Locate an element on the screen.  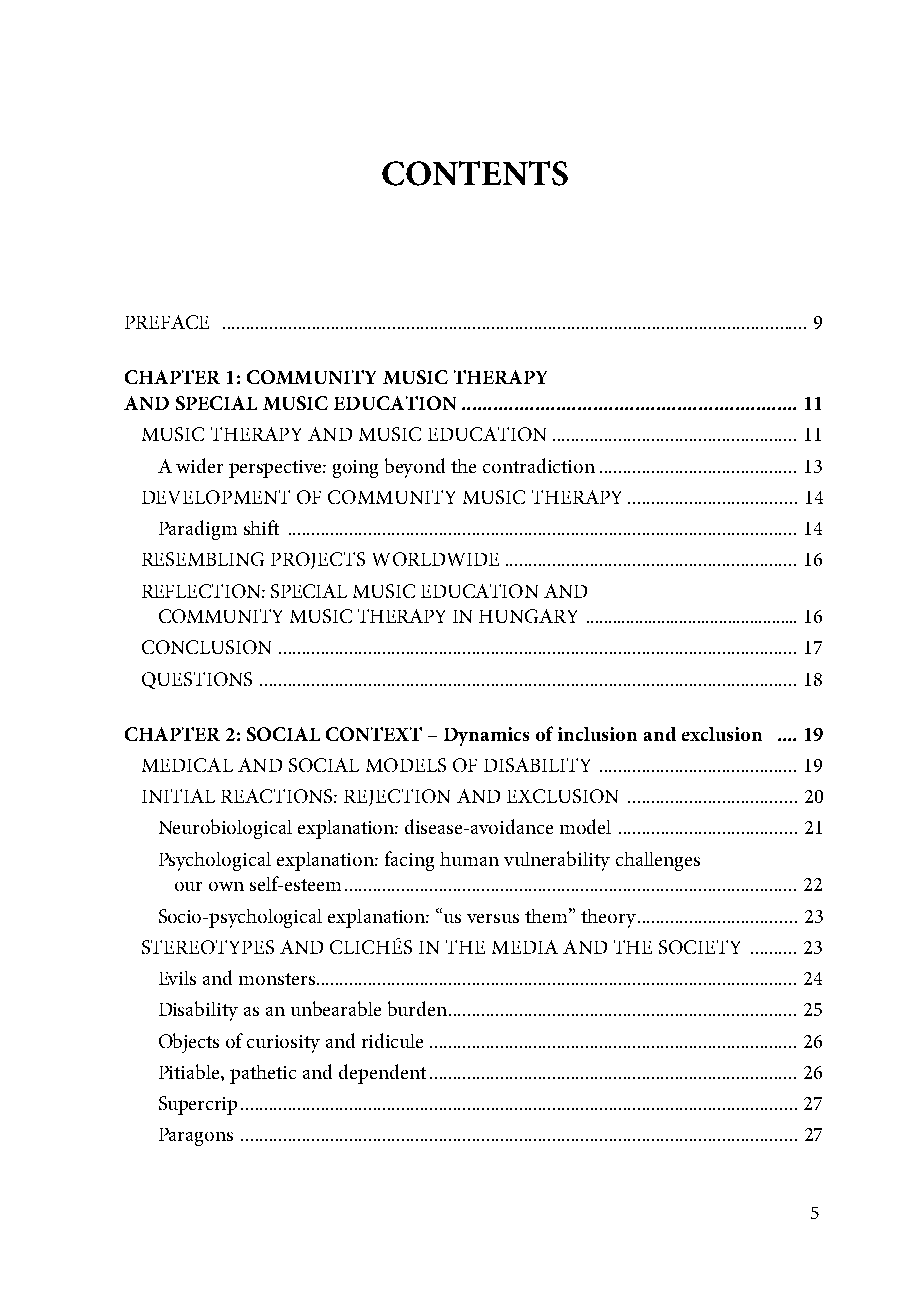
PREFACE is located at coordinates (167, 322).
